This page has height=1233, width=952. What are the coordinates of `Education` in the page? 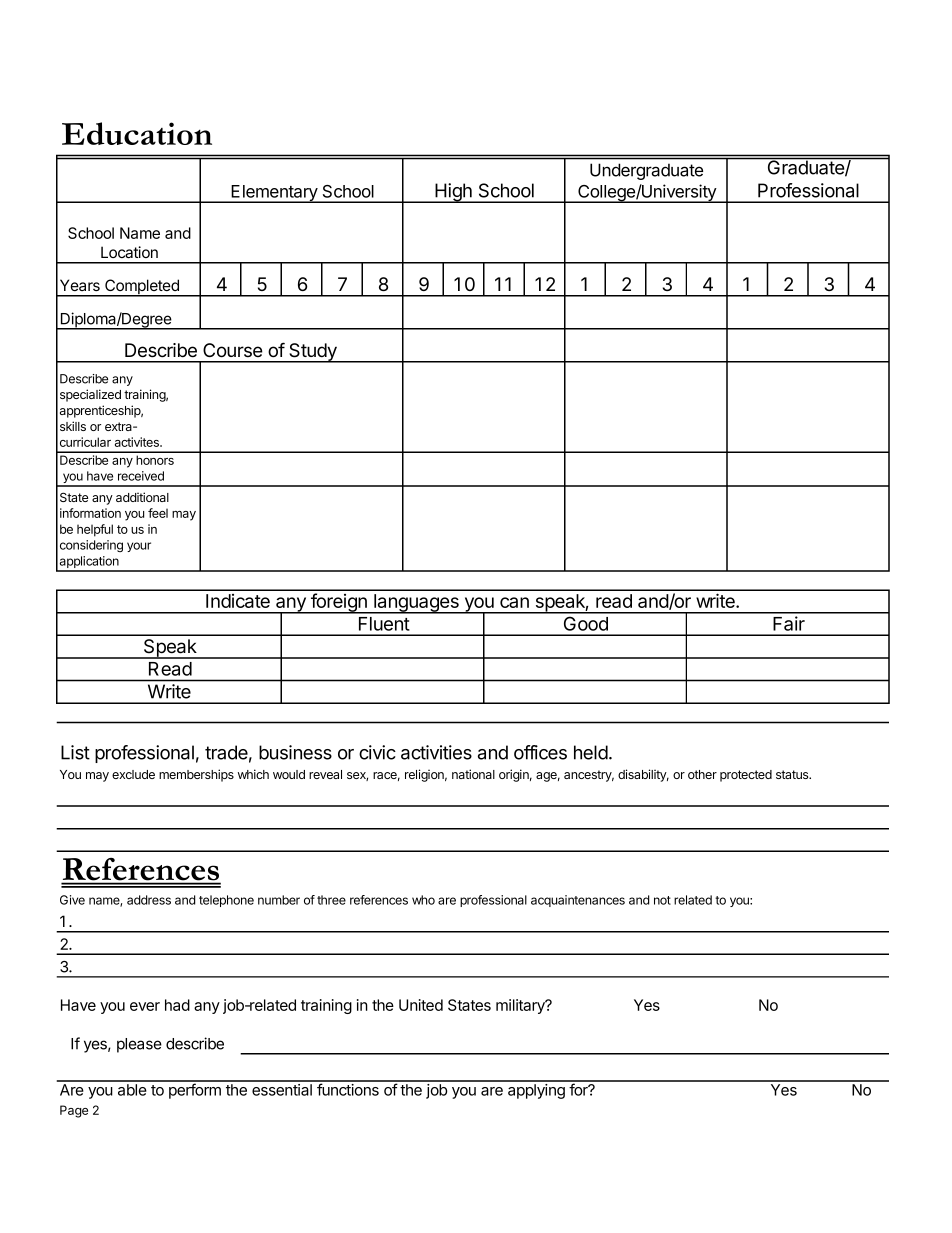 It's located at (137, 133).
